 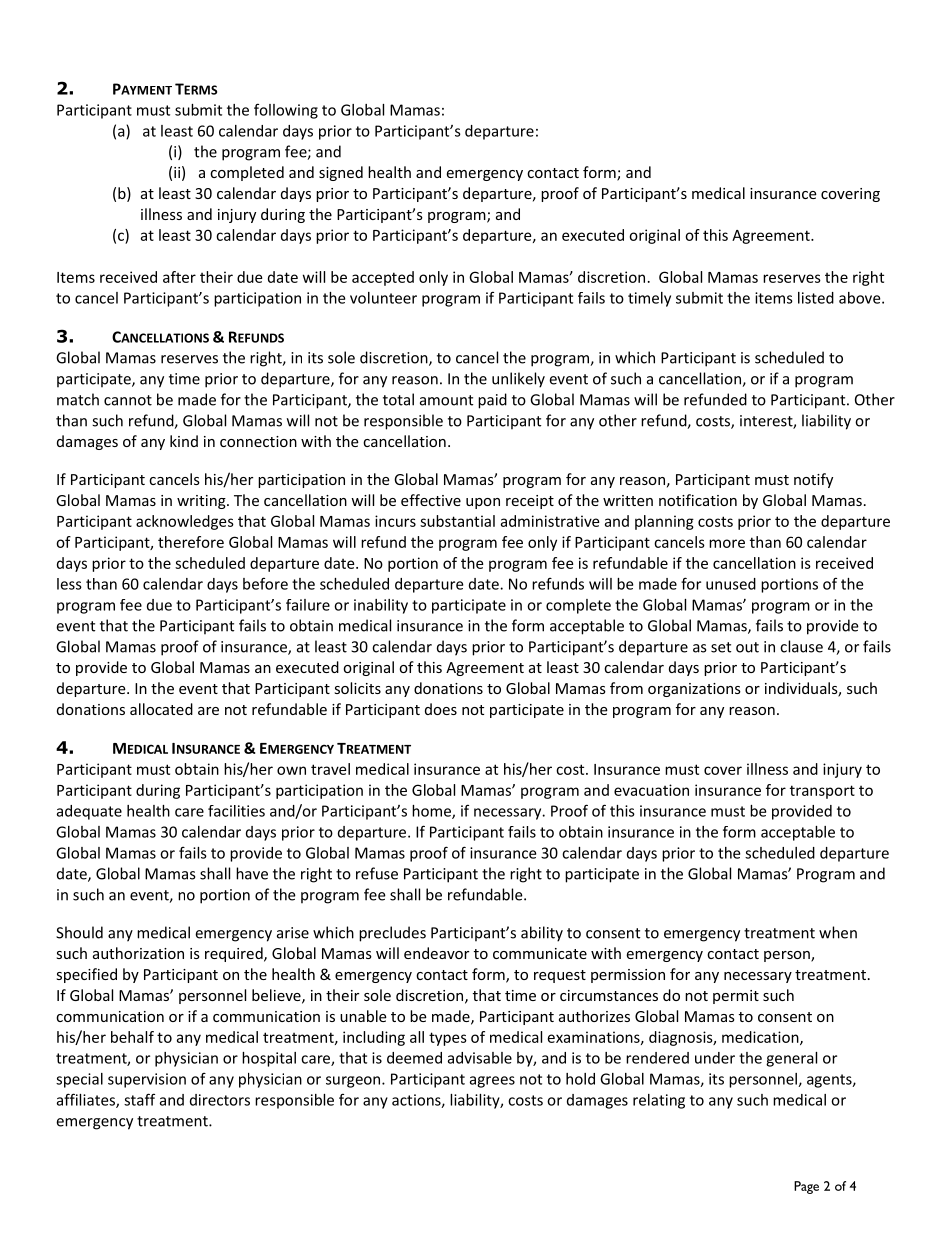 What do you see at coordinates (813, 480) in the screenshot?
I see `notify` at bounding box center [813, 480].
